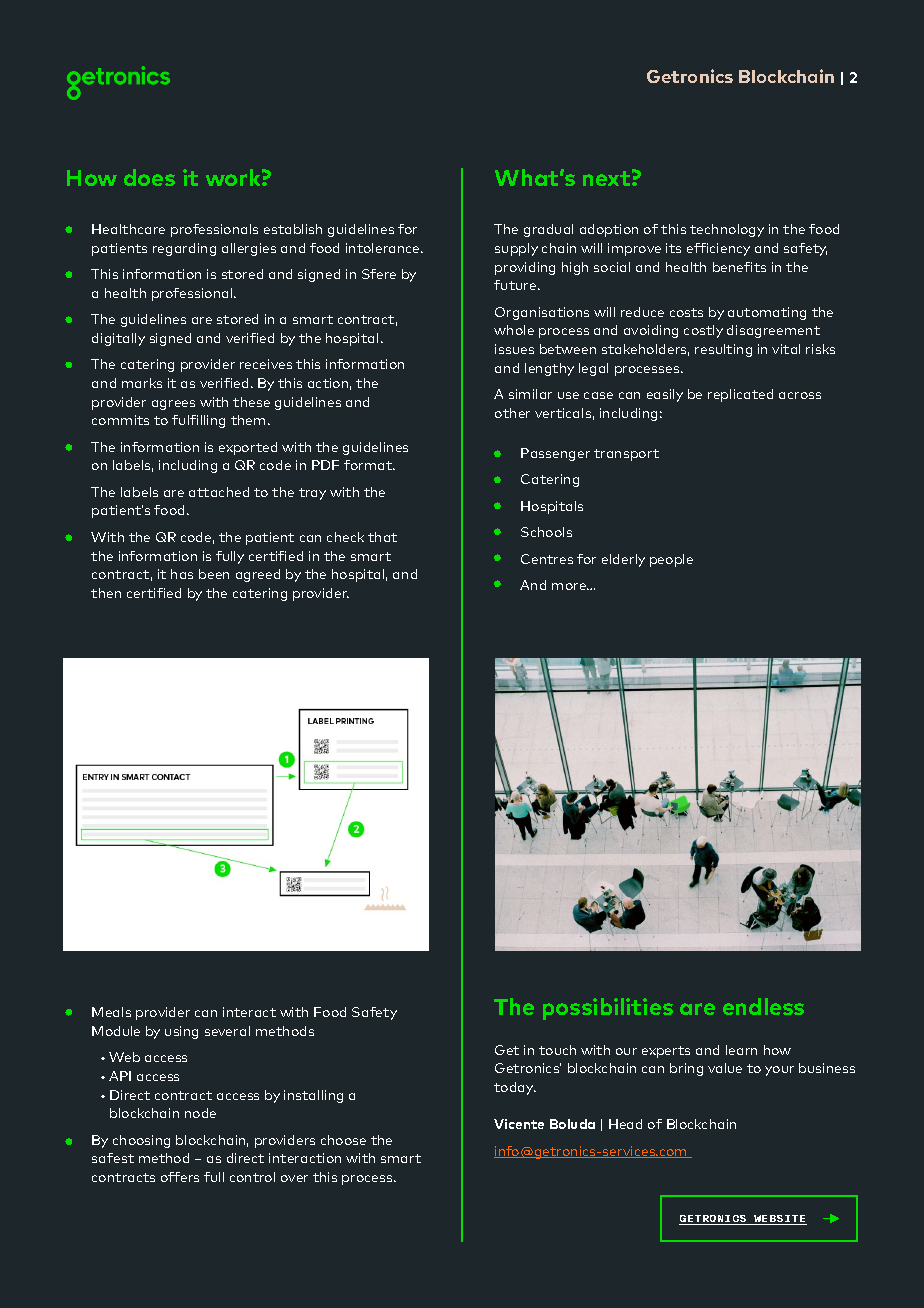 The height and width of the document is (1308, 924). Describe the element at coordinates (671, 560) in the document. I see `people` at that location.
